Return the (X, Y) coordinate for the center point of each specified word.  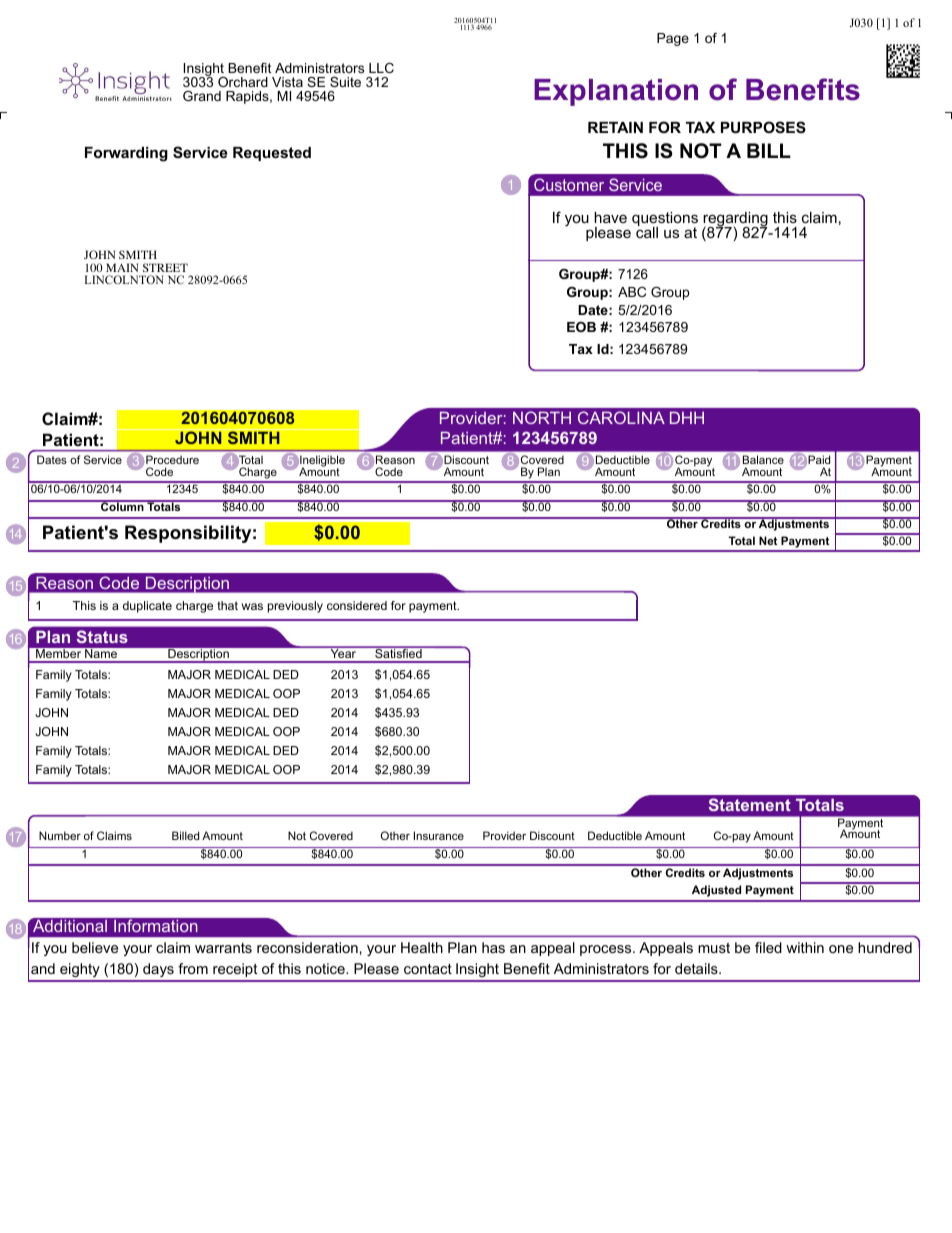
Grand (202, 96)
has (493, 947)
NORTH (542, 417)
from (193, 968)
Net (768, 540)
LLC (381, 68)
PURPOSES (763, 127)
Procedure (172, 459)
